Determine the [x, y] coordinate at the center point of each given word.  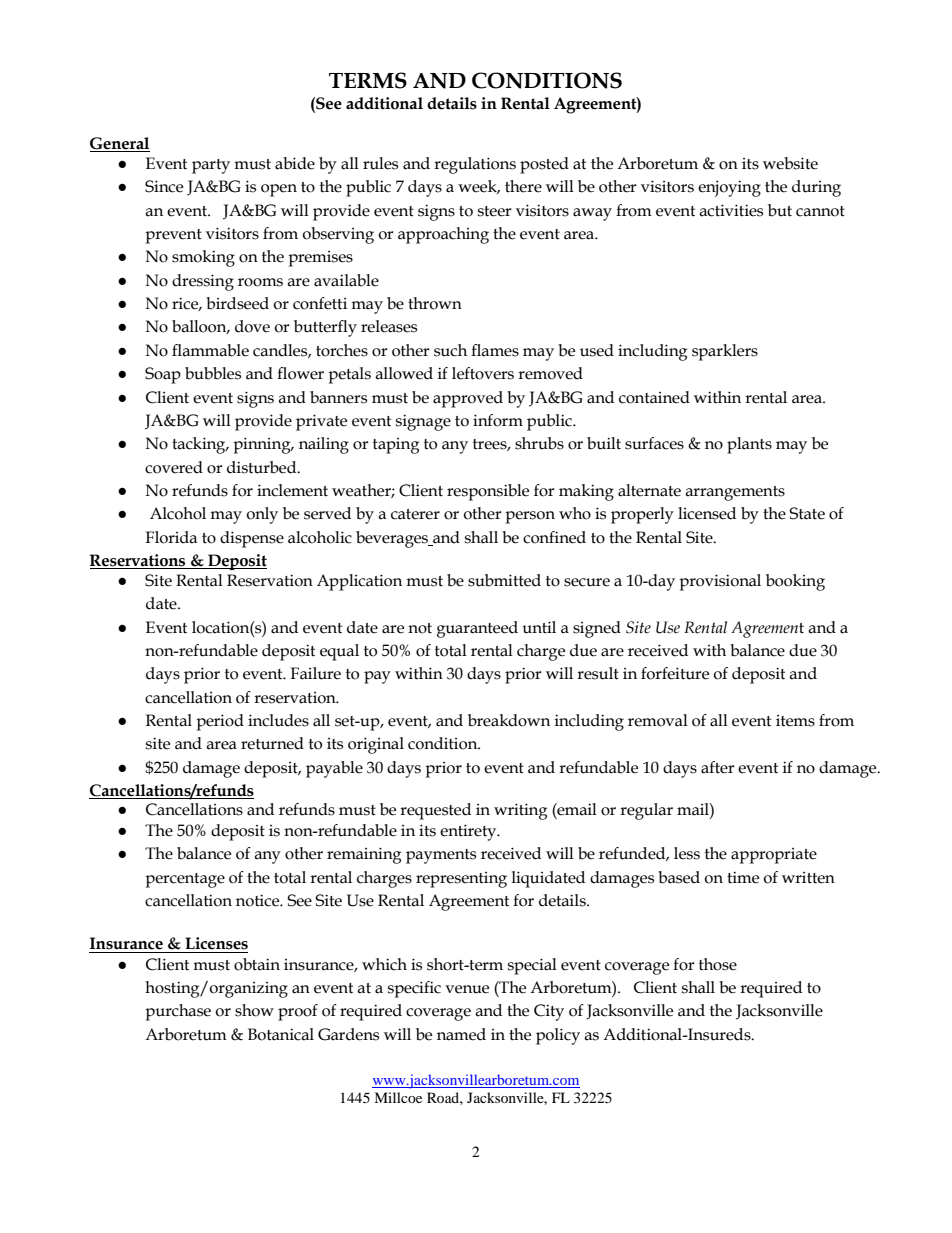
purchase [178, 1012]
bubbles [213, 373]
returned [272, 743]
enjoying [729, 188]
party [211, 166]
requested [435, 811]
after [718, 767]
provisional [720, 582]
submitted [504, 580]
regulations [475, 165]
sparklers [725, 352]
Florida [171, 537]
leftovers [483, 373]
